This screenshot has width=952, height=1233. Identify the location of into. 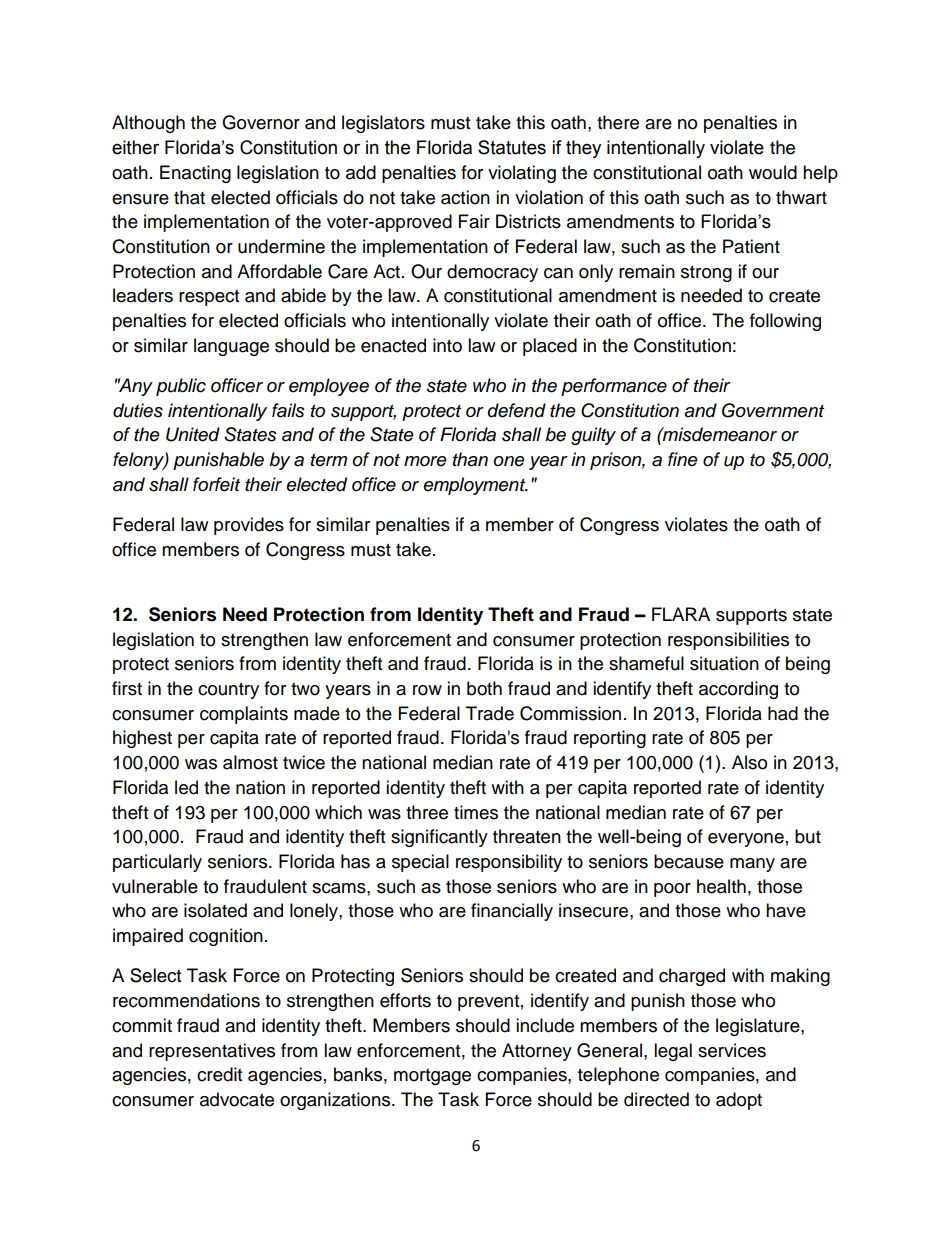
(447, 345).
